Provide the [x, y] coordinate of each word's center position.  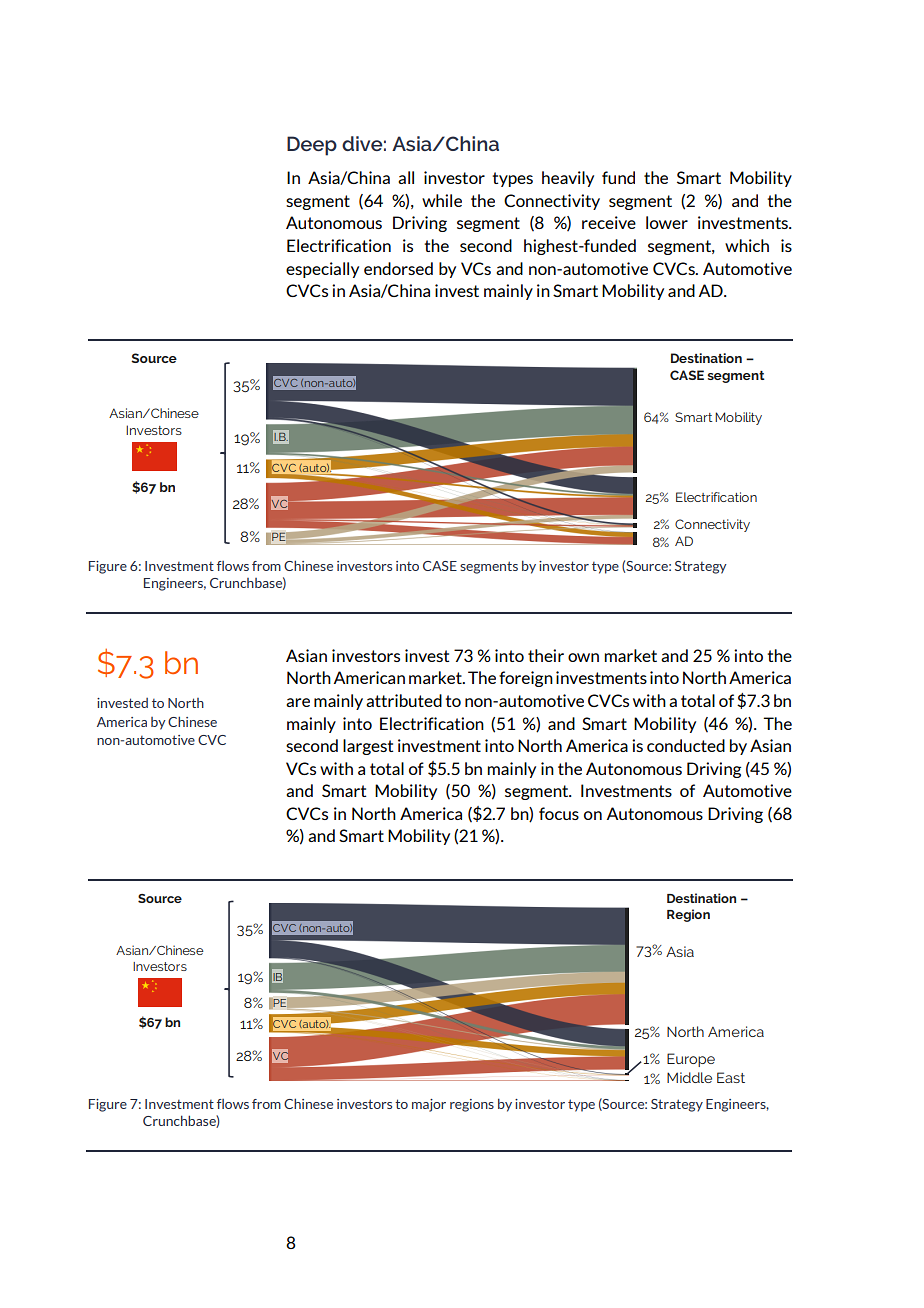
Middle [689, 1077]
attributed [404, 700]
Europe [691, 1060]
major [429, 1105]
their [546, 655]
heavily [568, 179]
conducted [686, 745]
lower [667, 222]
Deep [312, 146]
